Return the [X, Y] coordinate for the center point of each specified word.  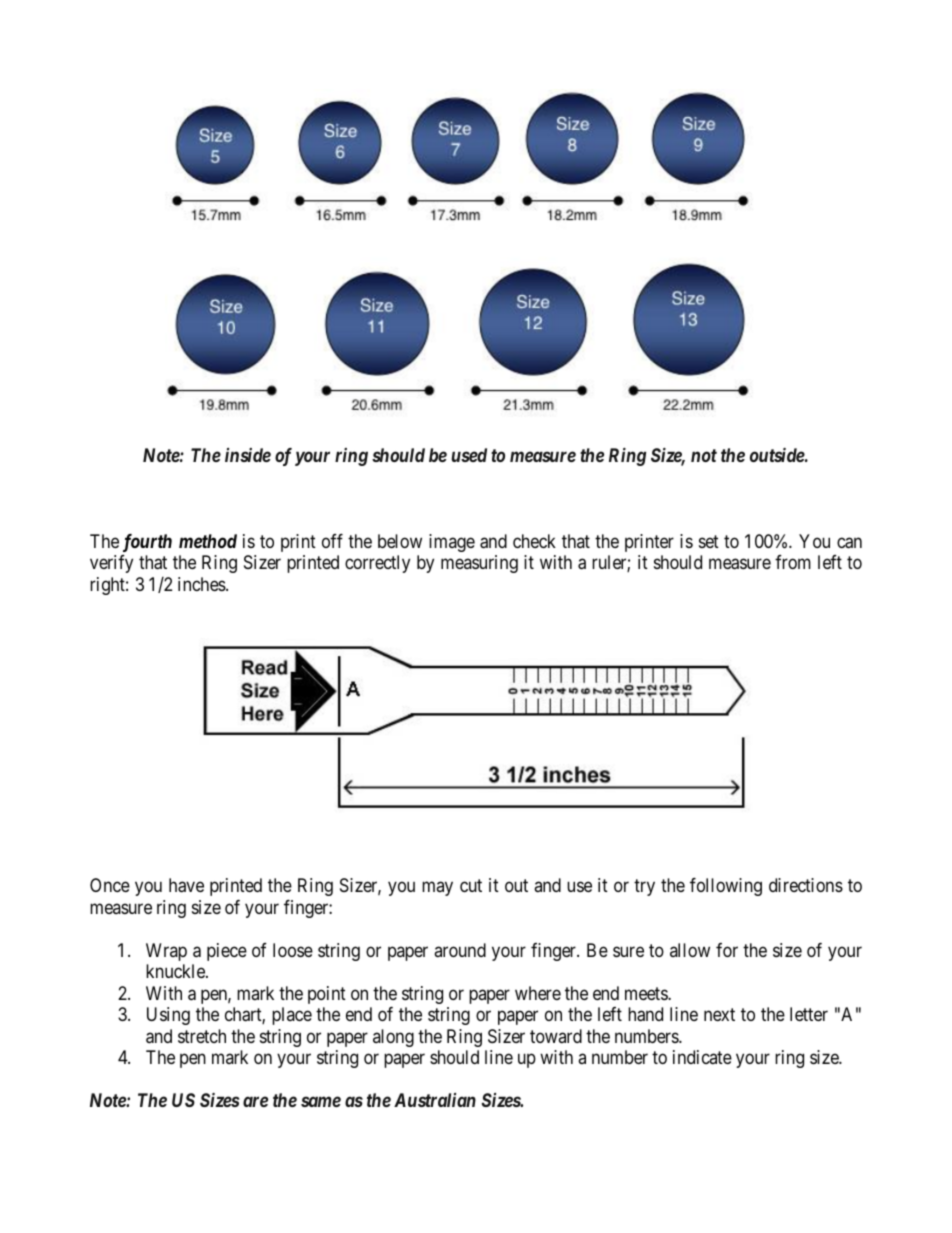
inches [202, 584]
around [460, 950]
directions [806, 885]
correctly [377, 564]
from [793, 562]
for [727, 950]
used [469, 455]
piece [227, 952]
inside [248, 455]
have [186, 885]
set [709, 541]
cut [471, 885]
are [255, 1102]
